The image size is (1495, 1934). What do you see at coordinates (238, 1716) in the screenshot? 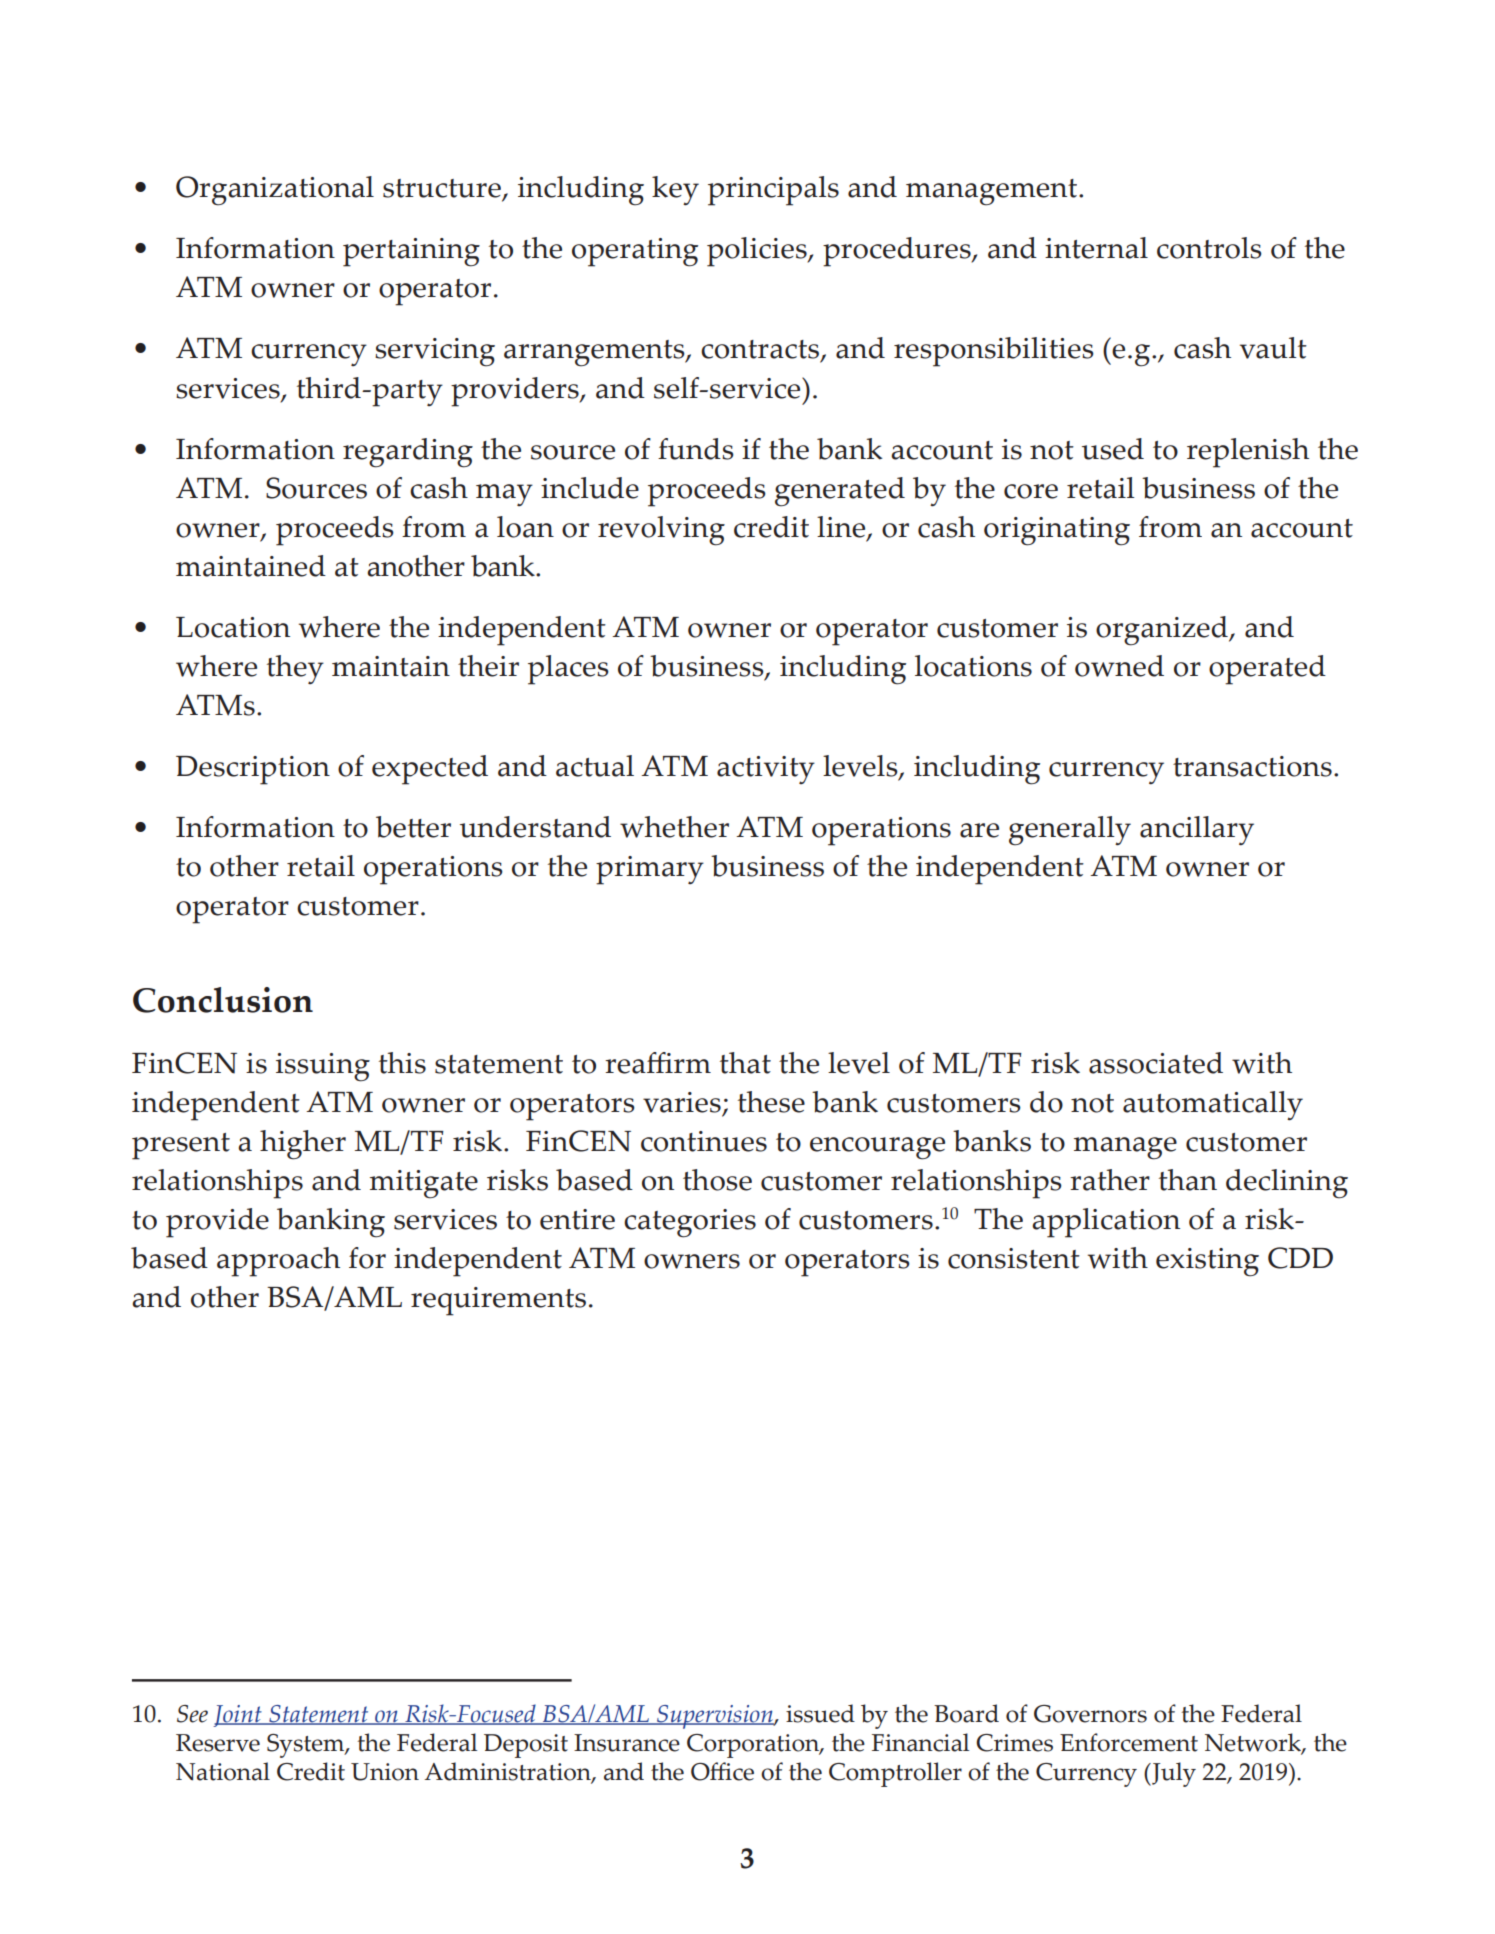
I see `Joint` at bounding box center [238, 1716].
